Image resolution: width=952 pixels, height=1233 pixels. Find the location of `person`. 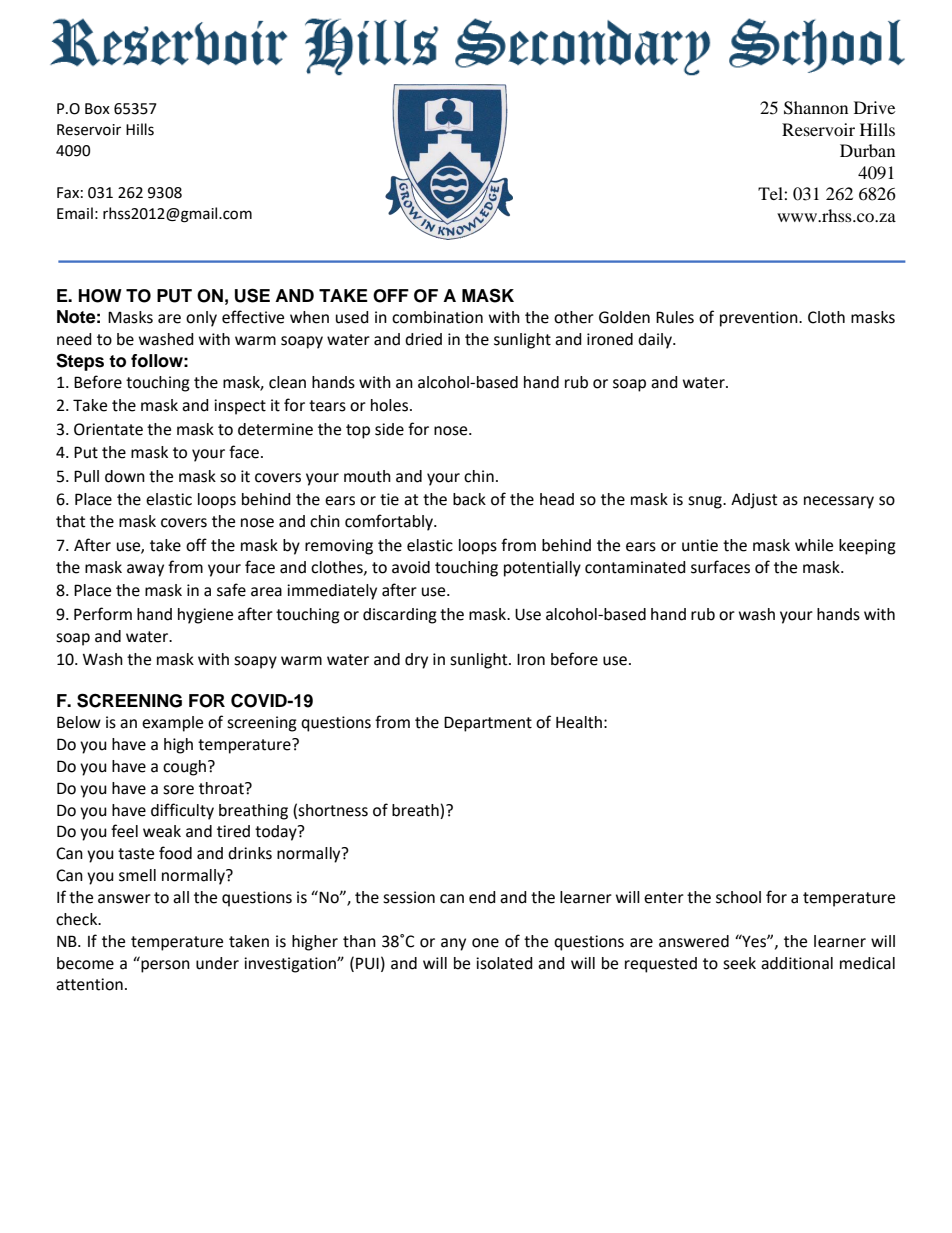

person is located at coordinates (165, 966).
